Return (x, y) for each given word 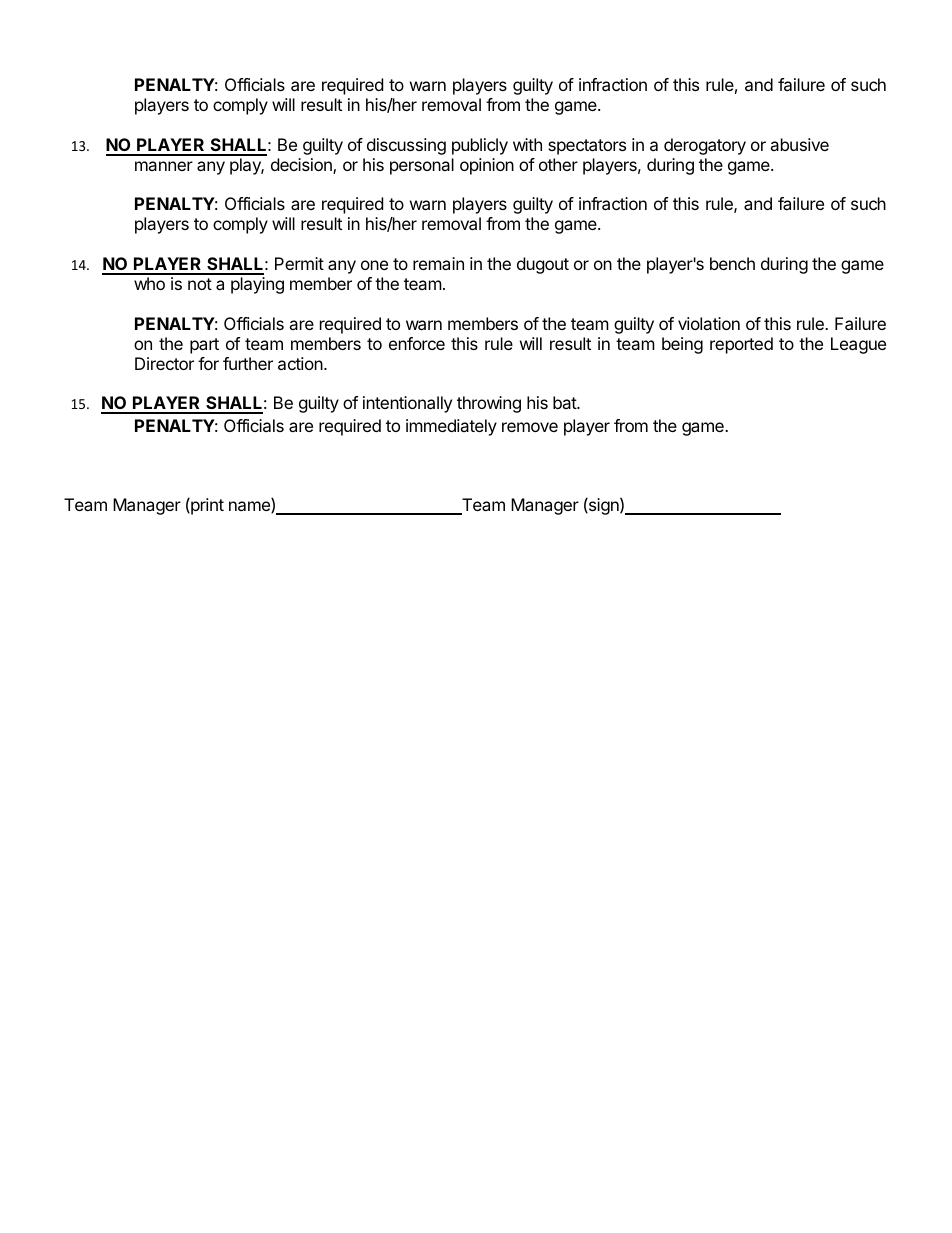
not (200, 284)
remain (438, 263)
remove (530, 427)
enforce (417, 343)
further (248, 363)
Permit (299, 263)
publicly (480, 146)
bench (732, 263)
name (250, 507)
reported (741, 345)
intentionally (407, 404)
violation (709, 323)
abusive (799, 144)
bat (565, 402)
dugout (543, 265)
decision (302, 166)
